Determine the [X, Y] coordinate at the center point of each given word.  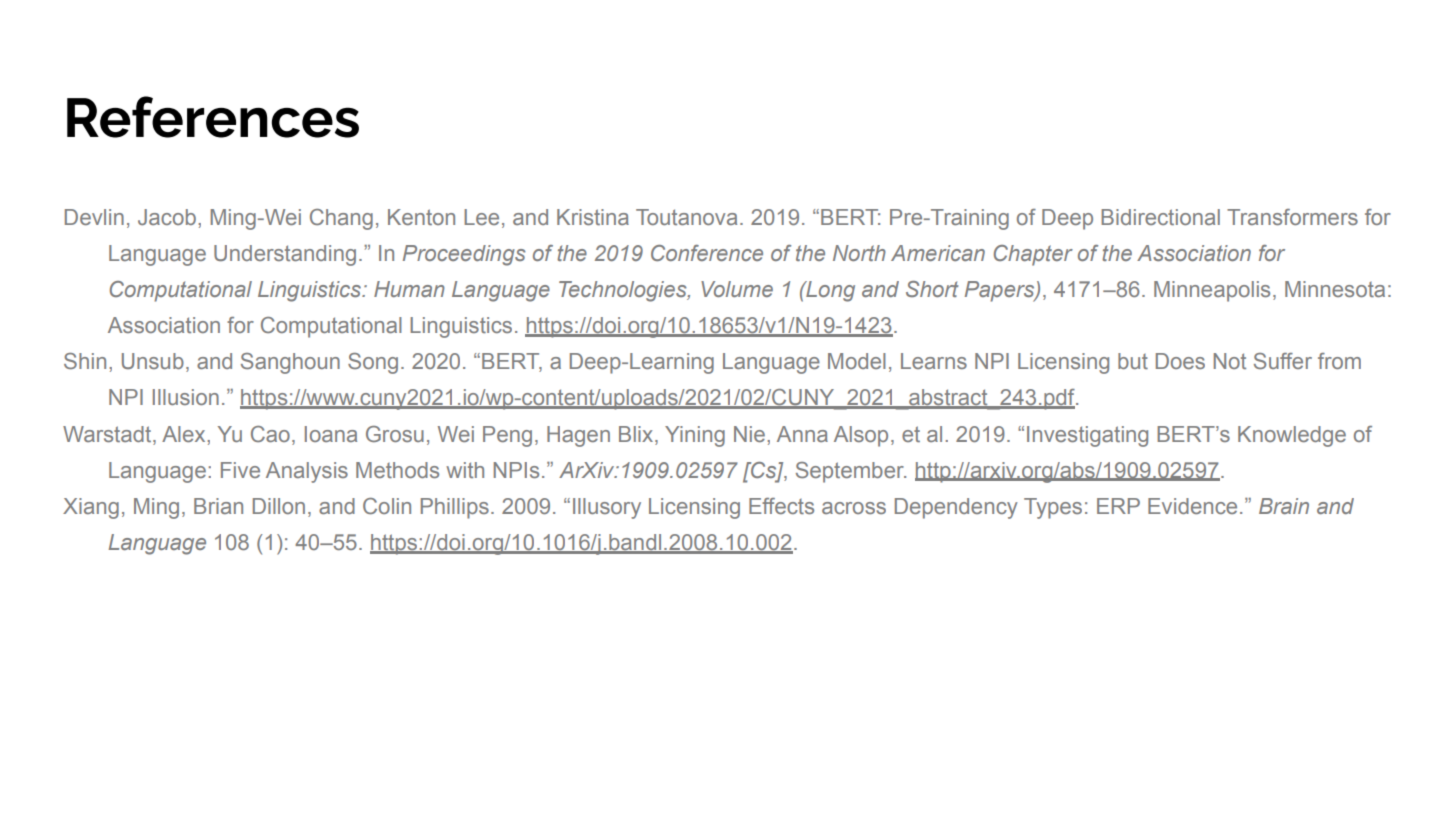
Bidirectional [1160, 217]
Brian [218, 506]
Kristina [593, 217]
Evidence [1192, 506]
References [213, 117]
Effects [781, 506]
